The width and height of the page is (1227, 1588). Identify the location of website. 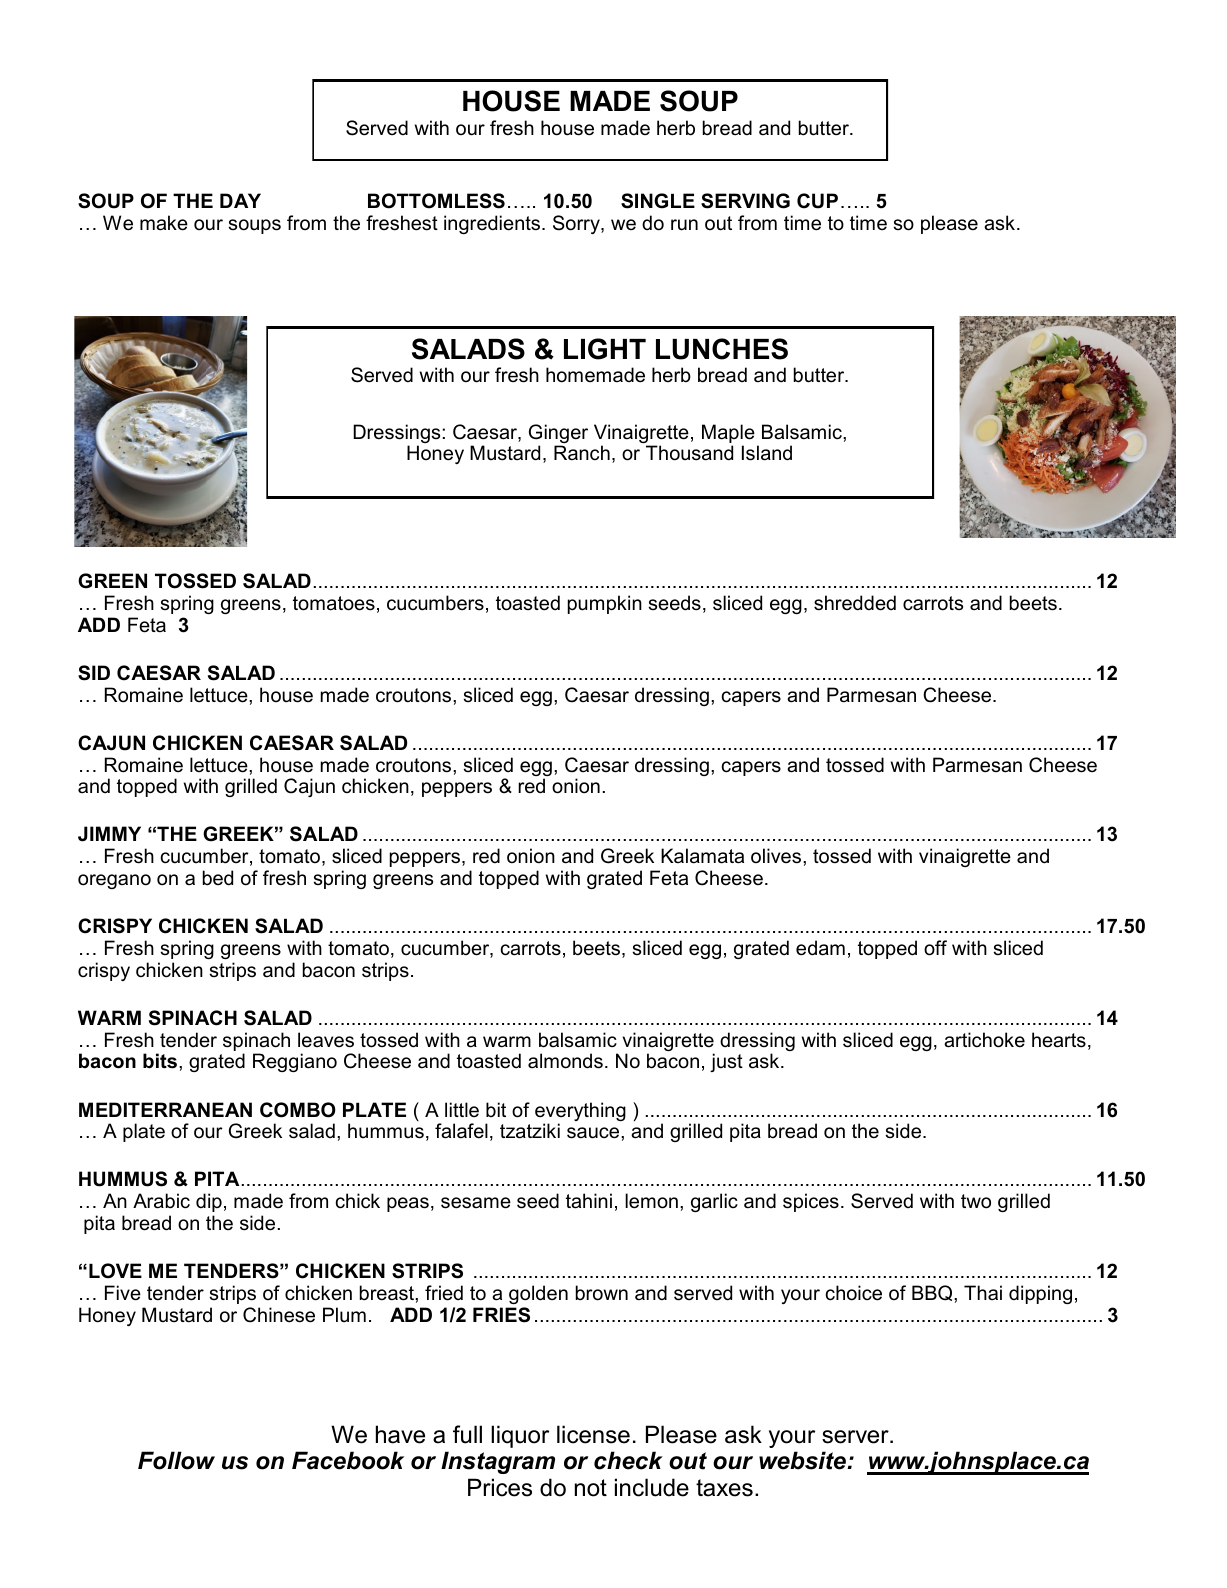
(803, 1460).
